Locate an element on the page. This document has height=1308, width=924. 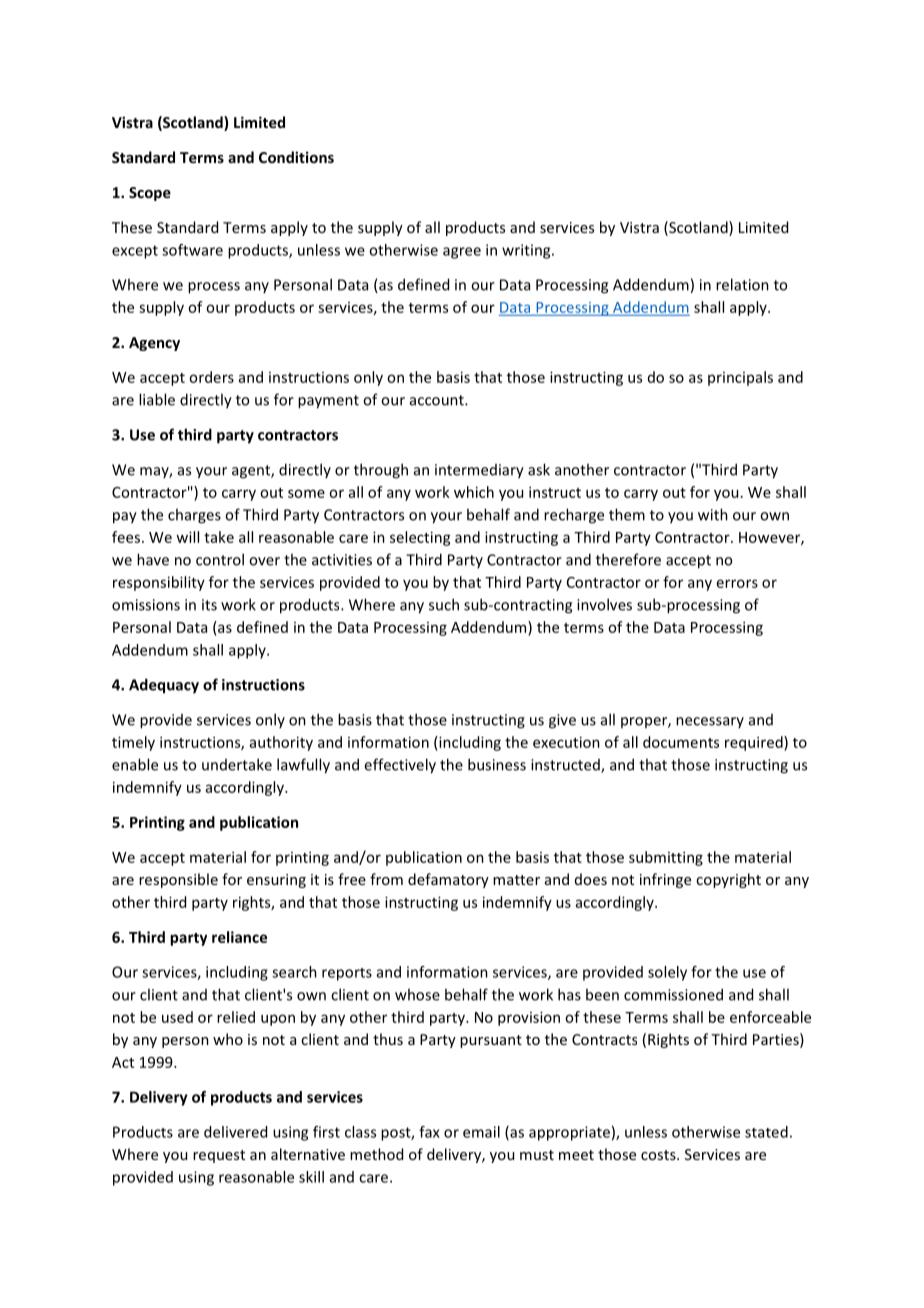
responsible is located at coordinates (178, 880).
